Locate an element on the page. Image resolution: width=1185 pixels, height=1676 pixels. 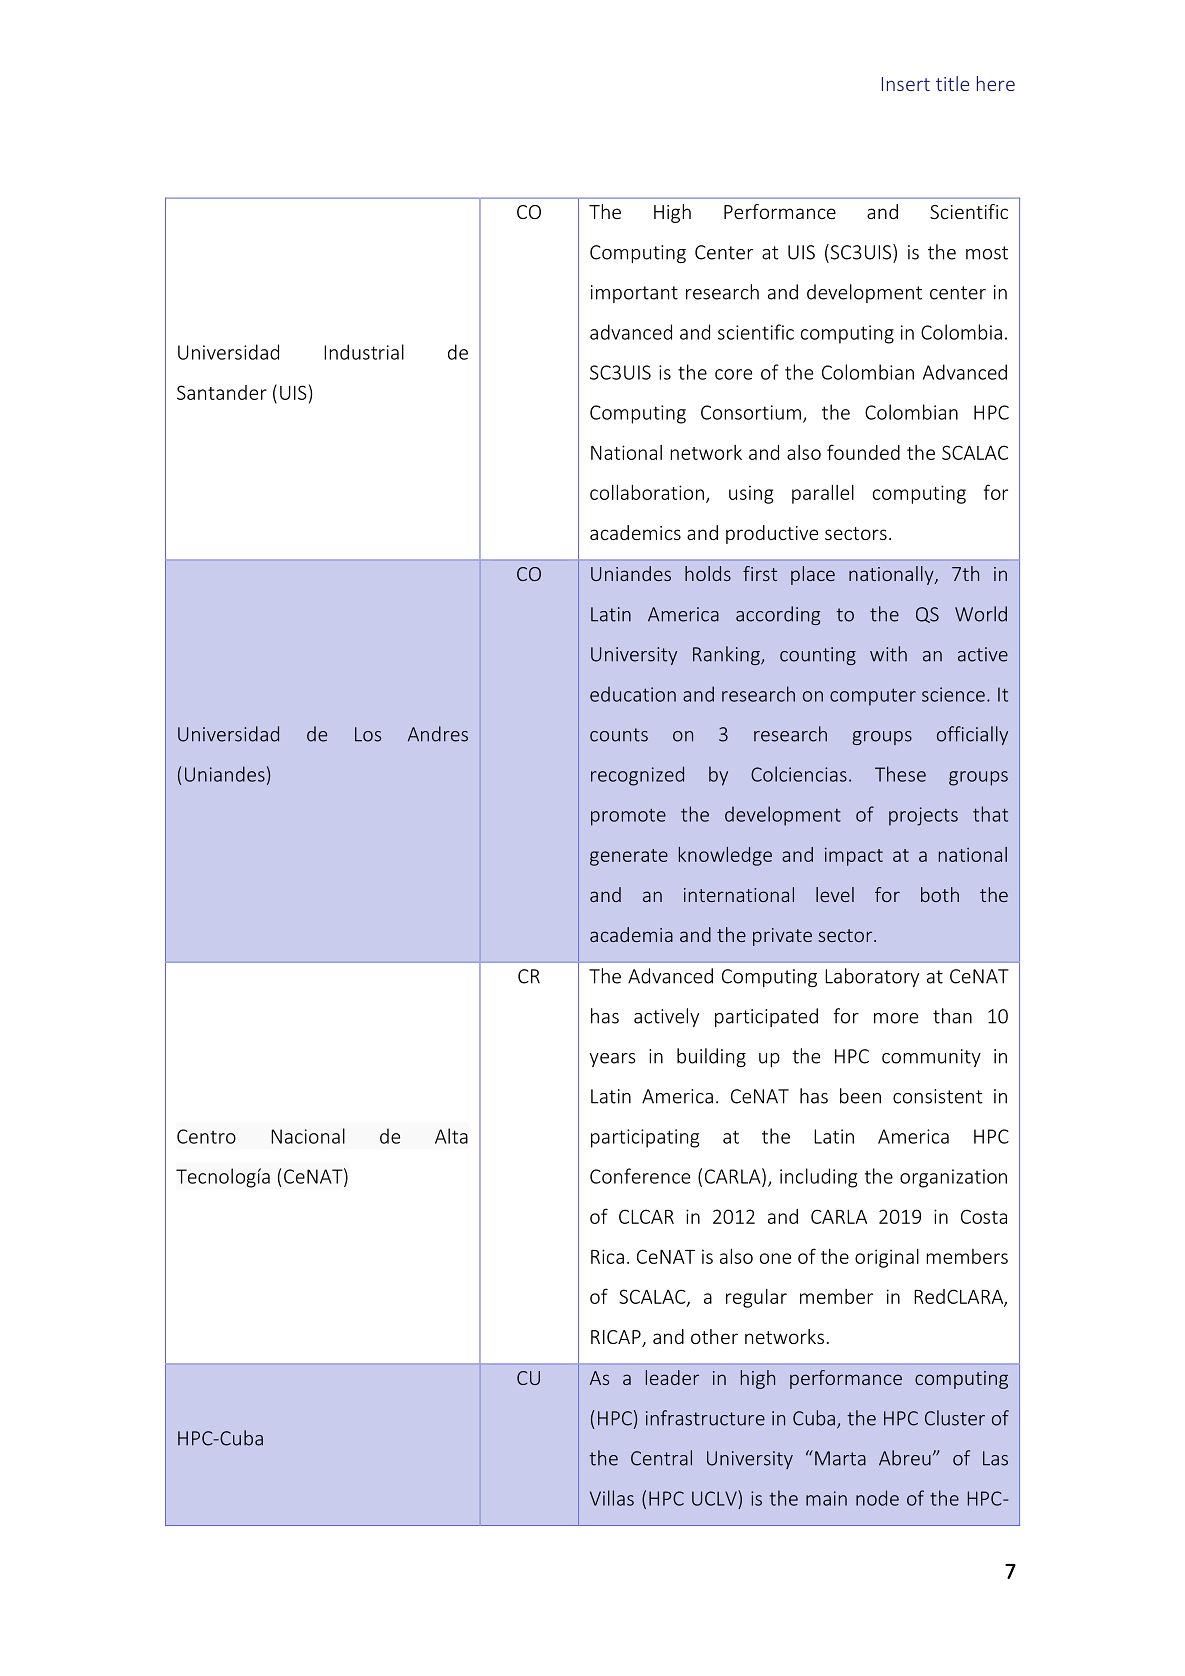
Villas is located at coordinates (612, 1498).
